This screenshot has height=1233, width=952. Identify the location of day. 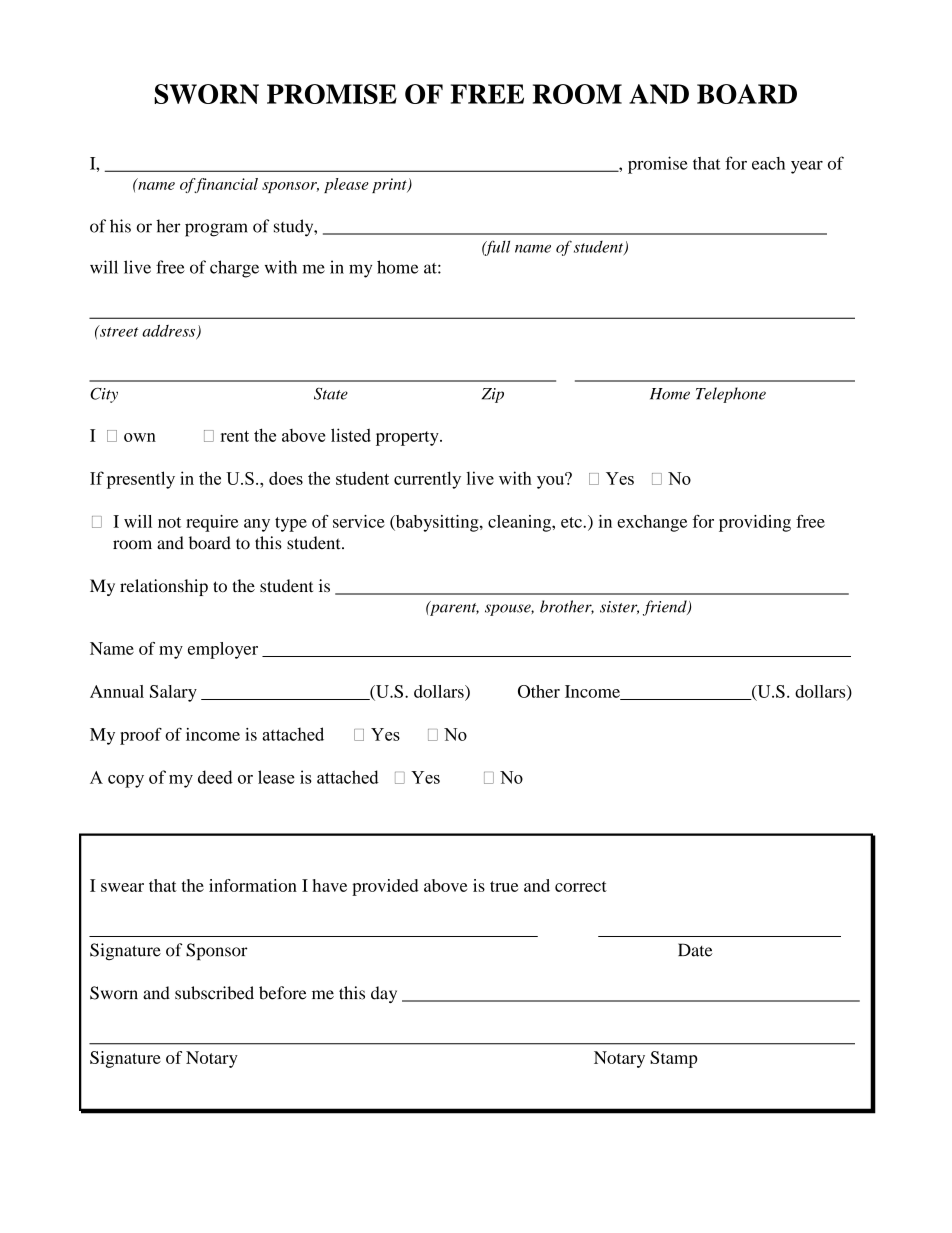
(384, 994).
